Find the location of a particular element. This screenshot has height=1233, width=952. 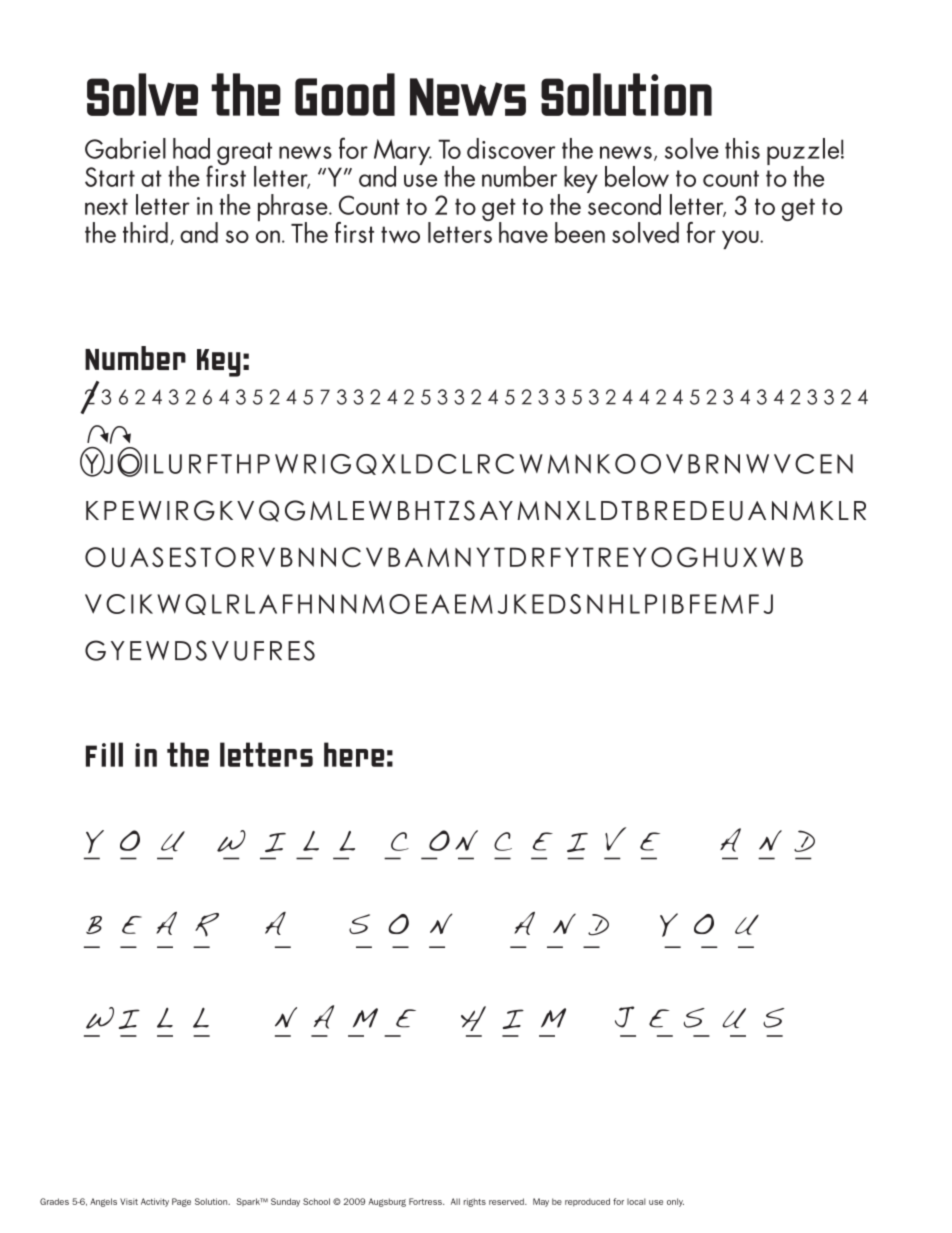

Fill is located at coordinates (104, 754).
